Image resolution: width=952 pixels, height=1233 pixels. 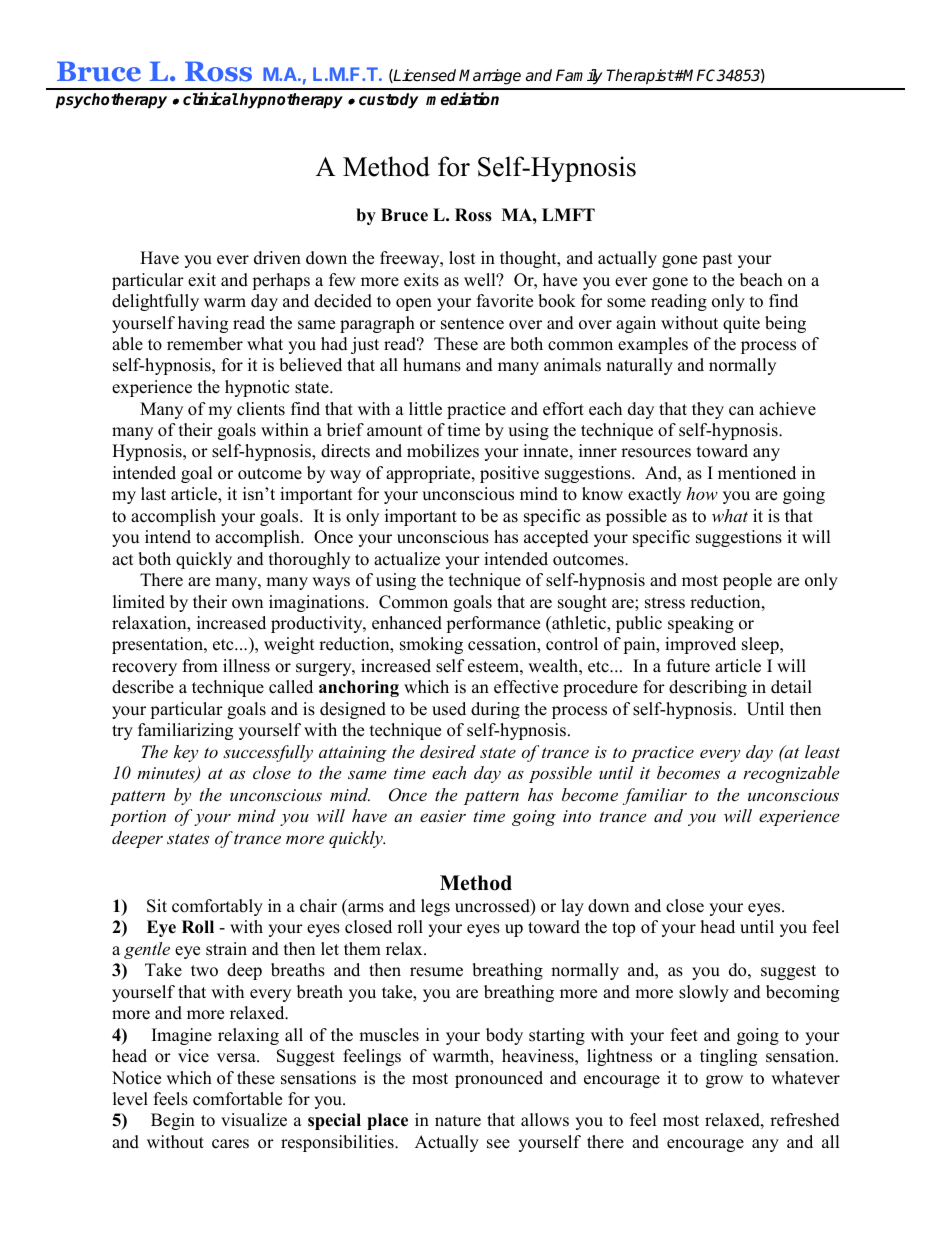 What do you see at coordinates (741, 411) in the screenshot?
I see `can` at bounding box center [741, 411].
